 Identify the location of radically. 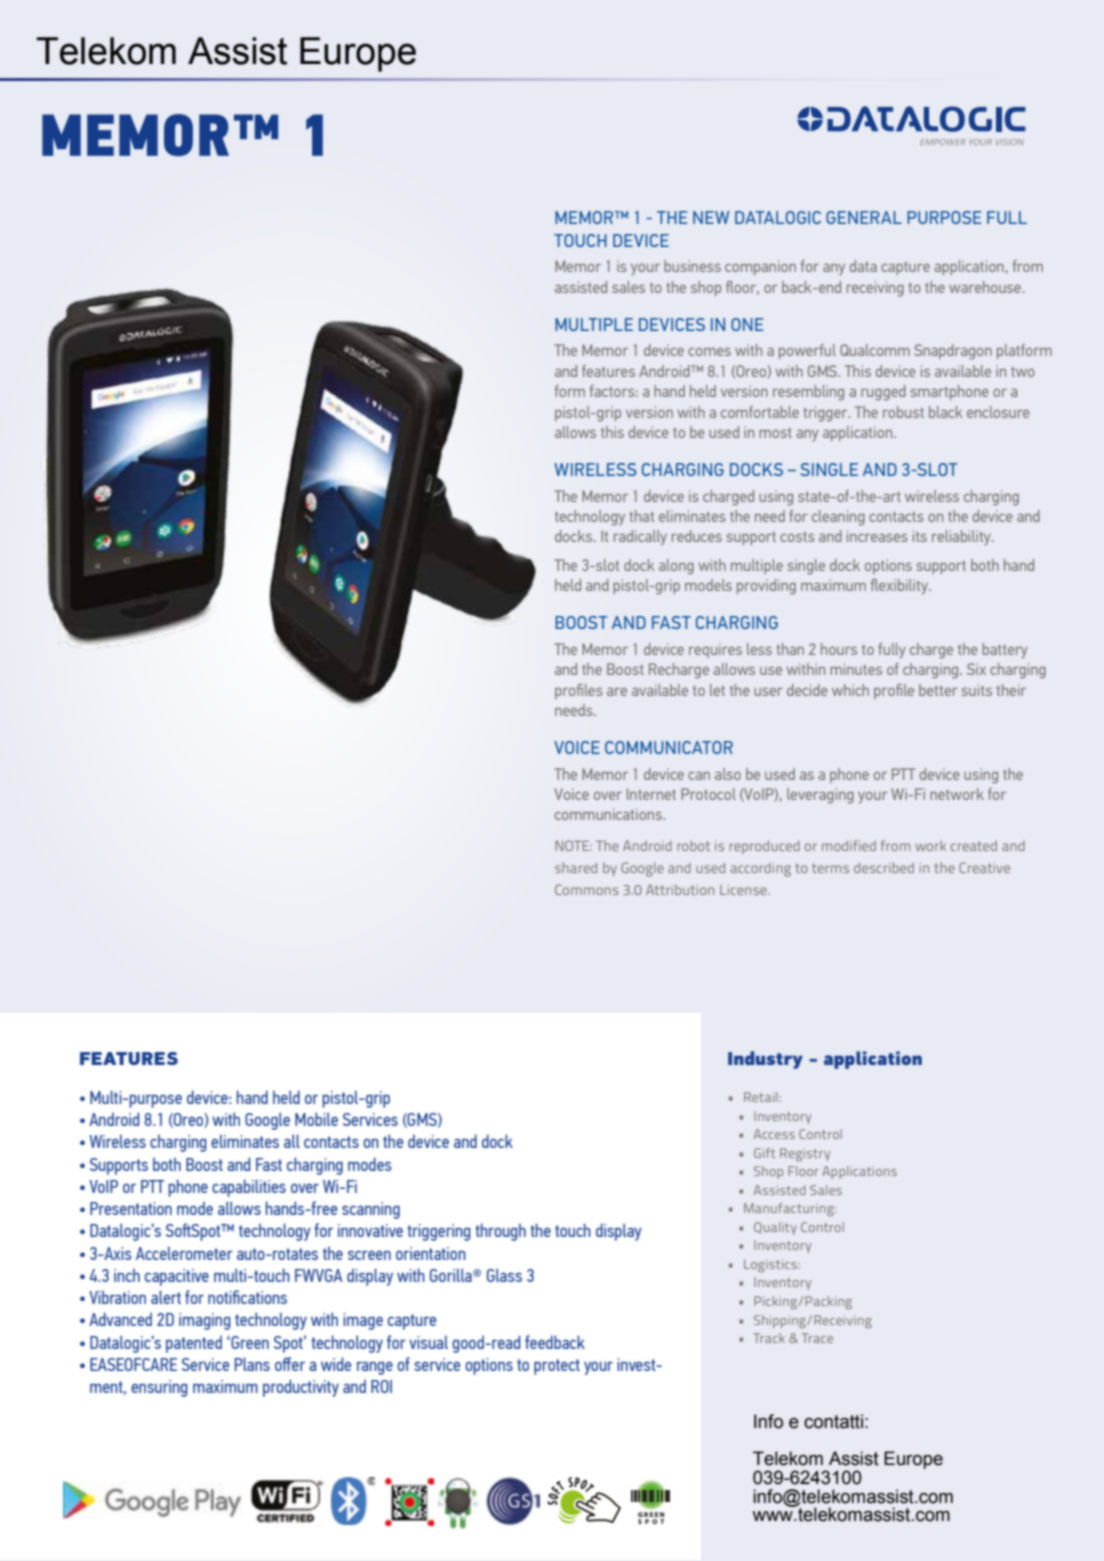
(640, 537).
